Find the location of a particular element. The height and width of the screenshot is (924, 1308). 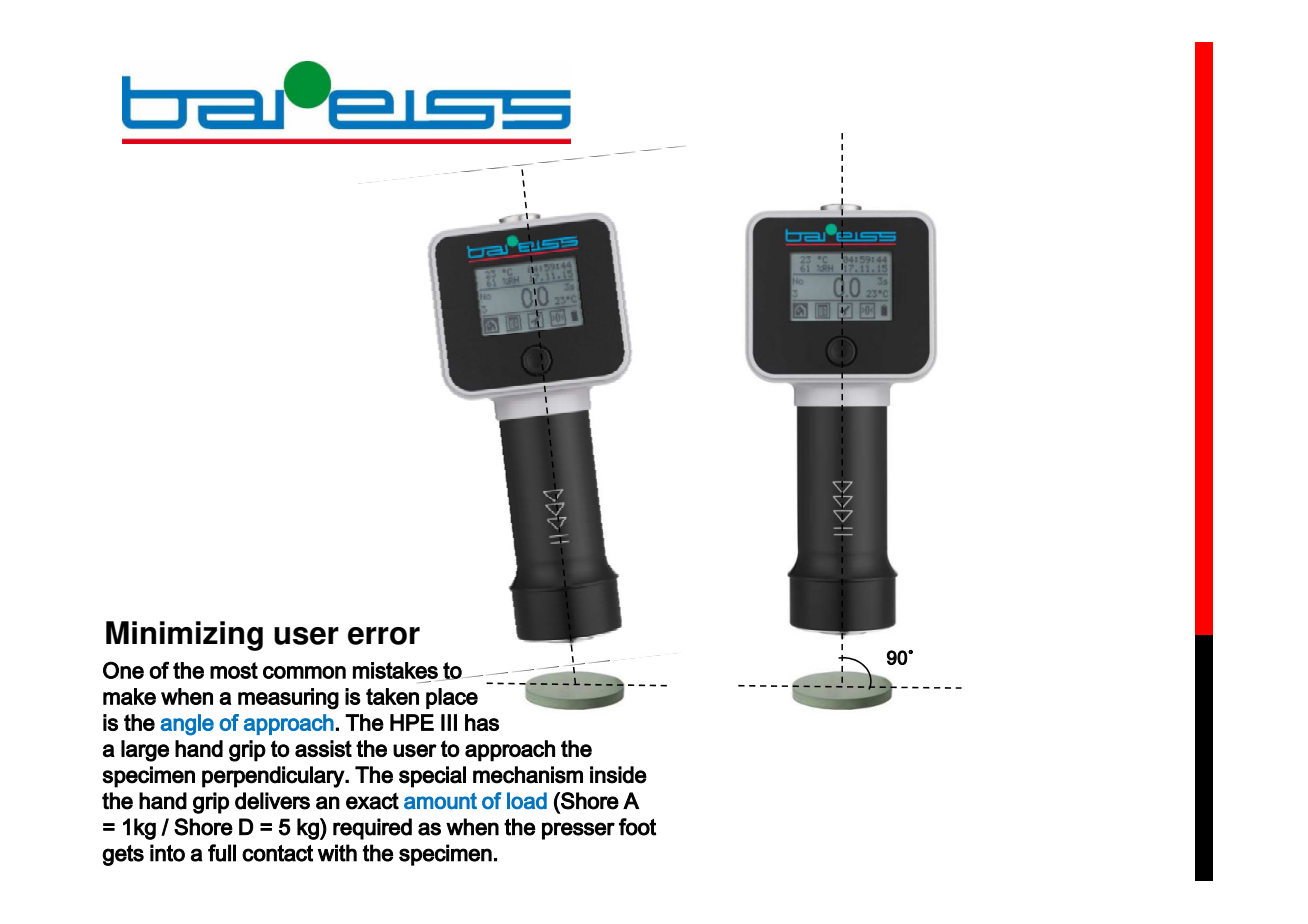

HPE is located at coordinates (412, 722).
